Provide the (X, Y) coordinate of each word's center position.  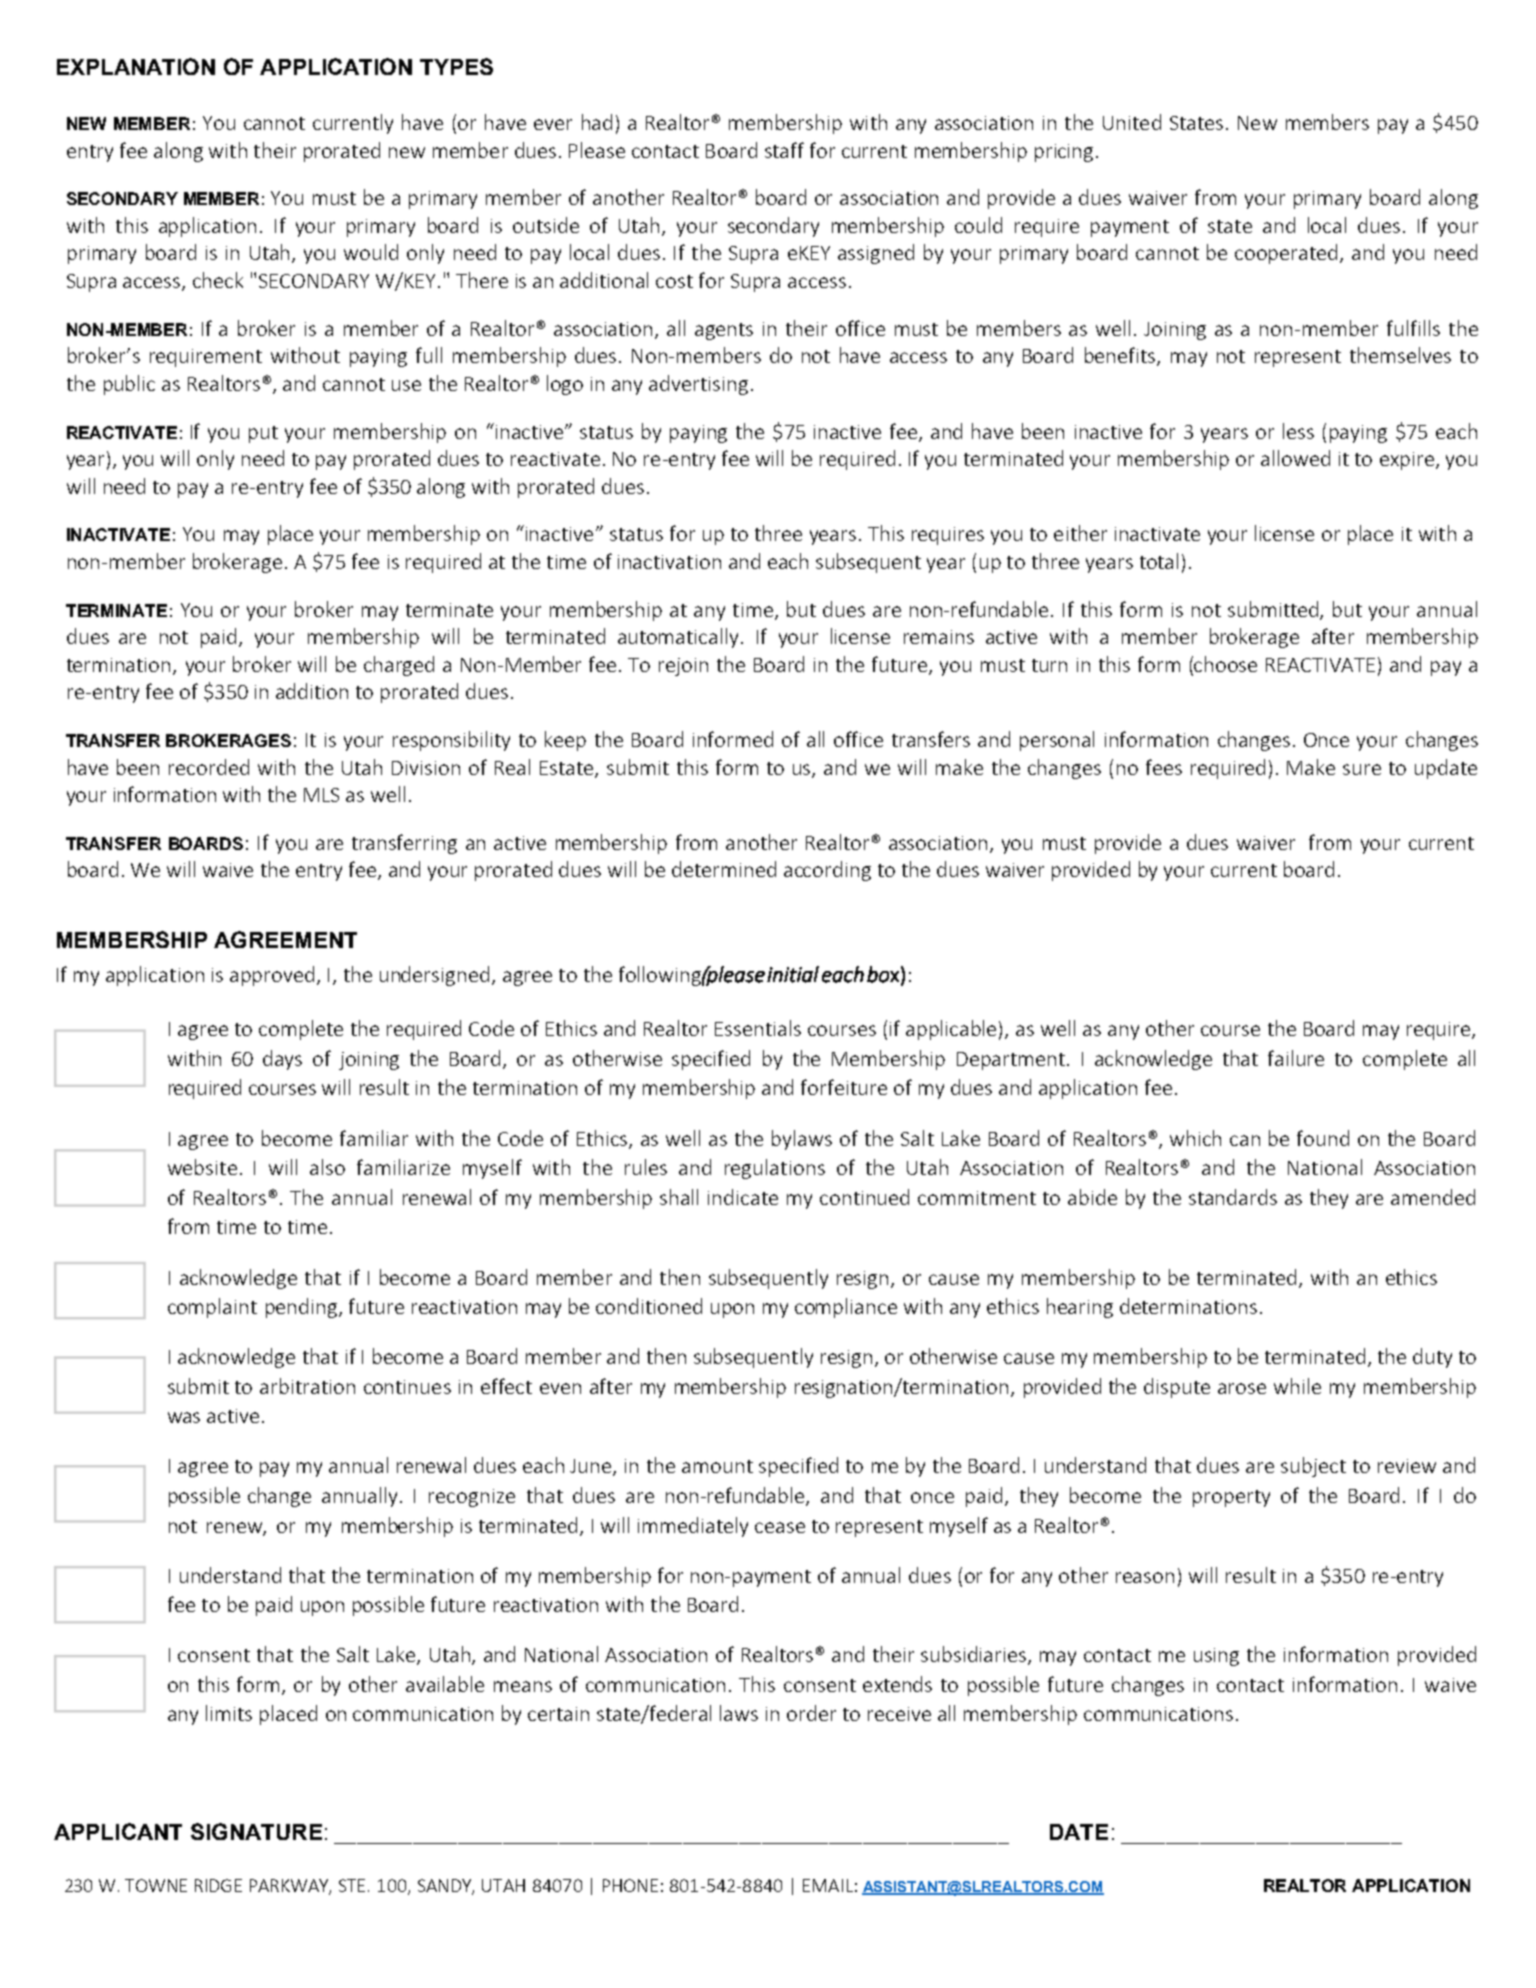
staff (784, 150)
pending (301, 1308)
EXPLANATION (136, 66)
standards (1233, 1197)
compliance (846, 1308)
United (1132, 122)
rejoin (683, 667)
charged (399, 666)
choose (1225, 664)
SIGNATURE (256, 1831)
